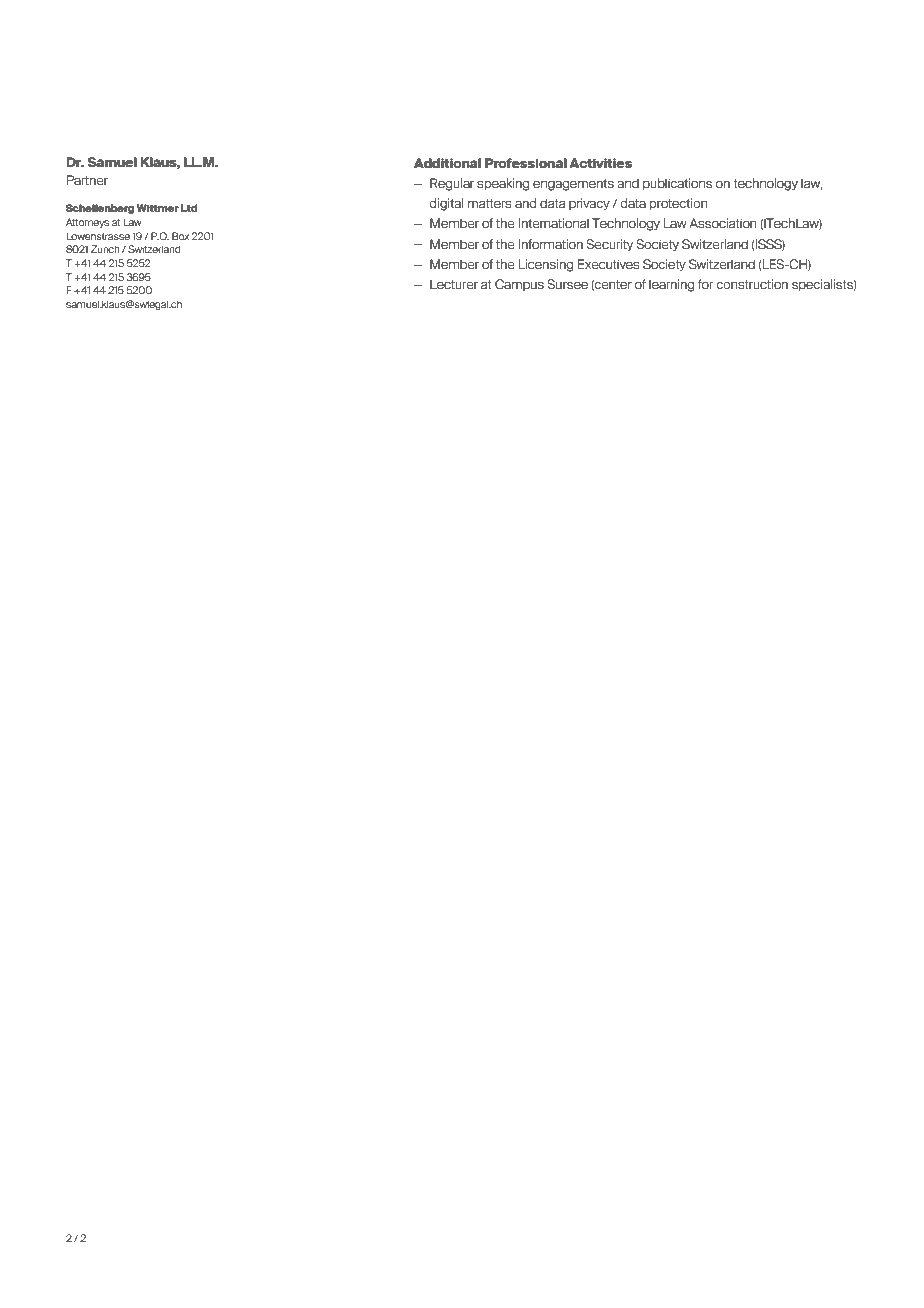 This page has width=924, height=1308. I want to click on Campus, so click(519, 285).
